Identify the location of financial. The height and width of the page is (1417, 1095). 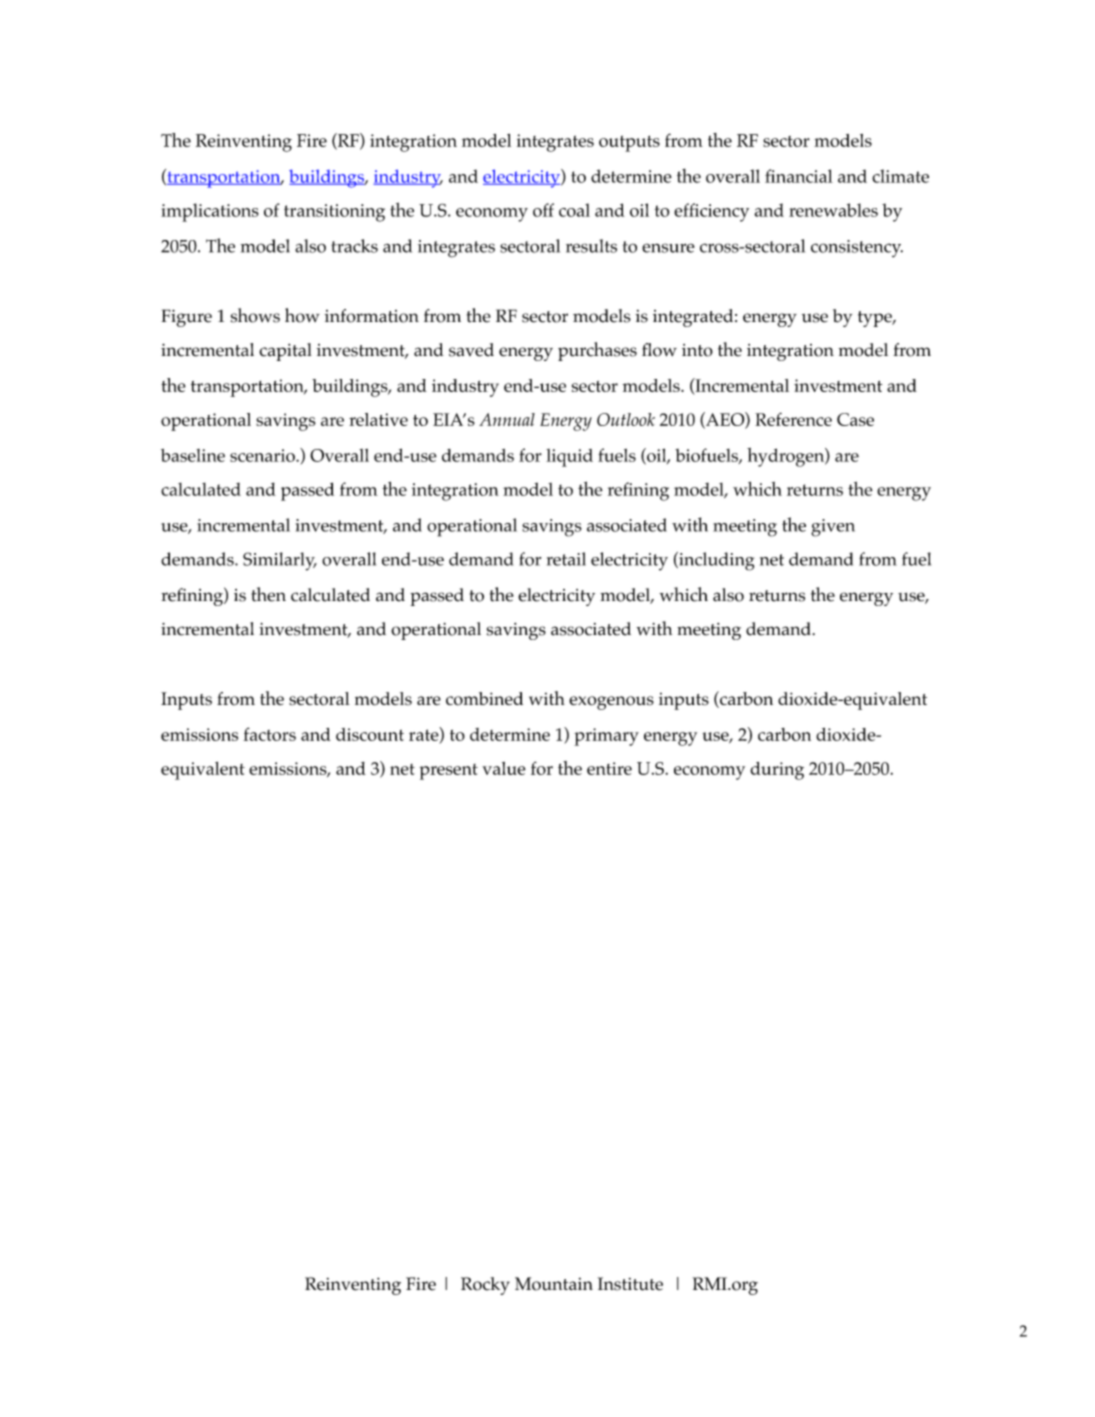
(799, 176).
